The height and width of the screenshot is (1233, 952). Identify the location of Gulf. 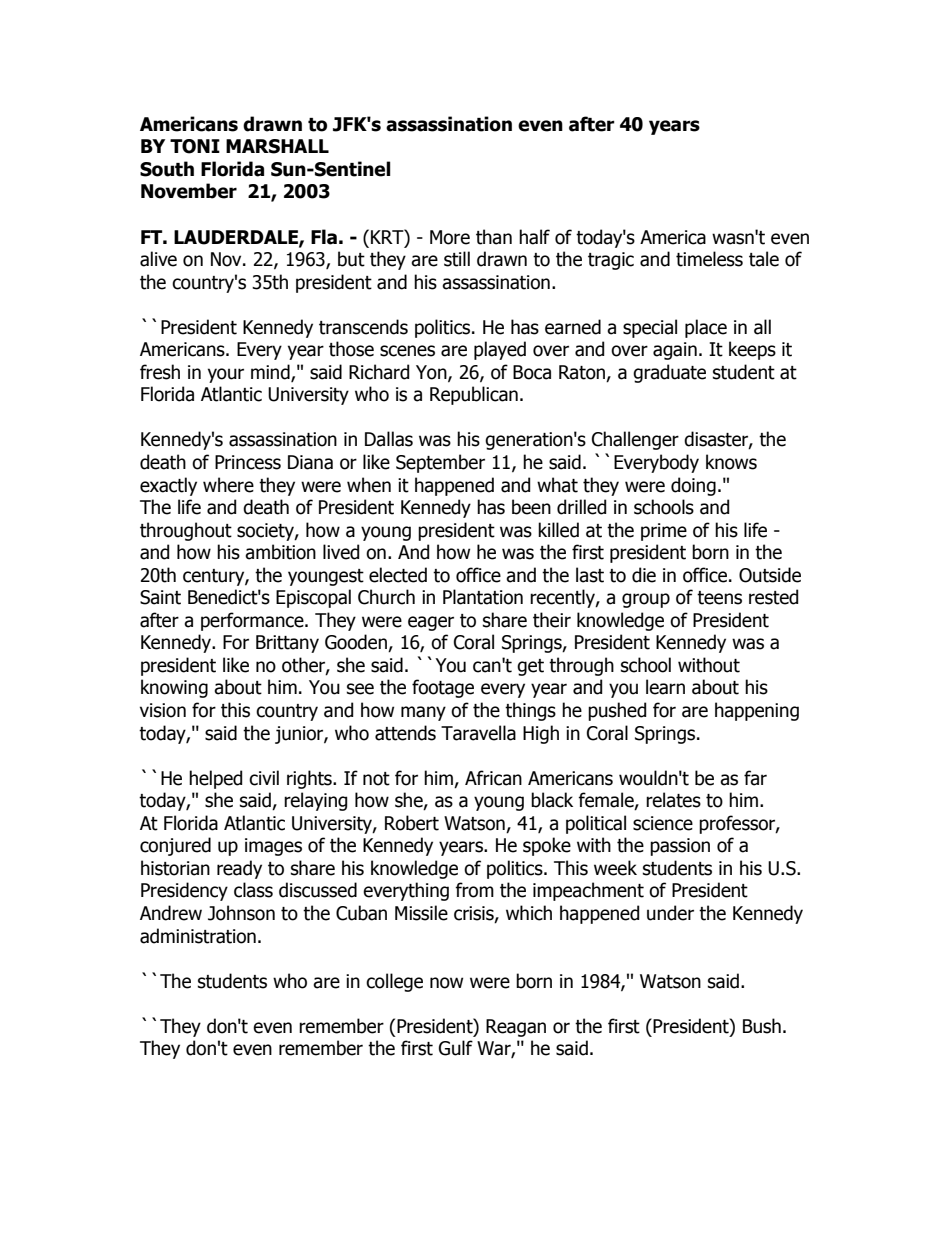
(456, 1048).
